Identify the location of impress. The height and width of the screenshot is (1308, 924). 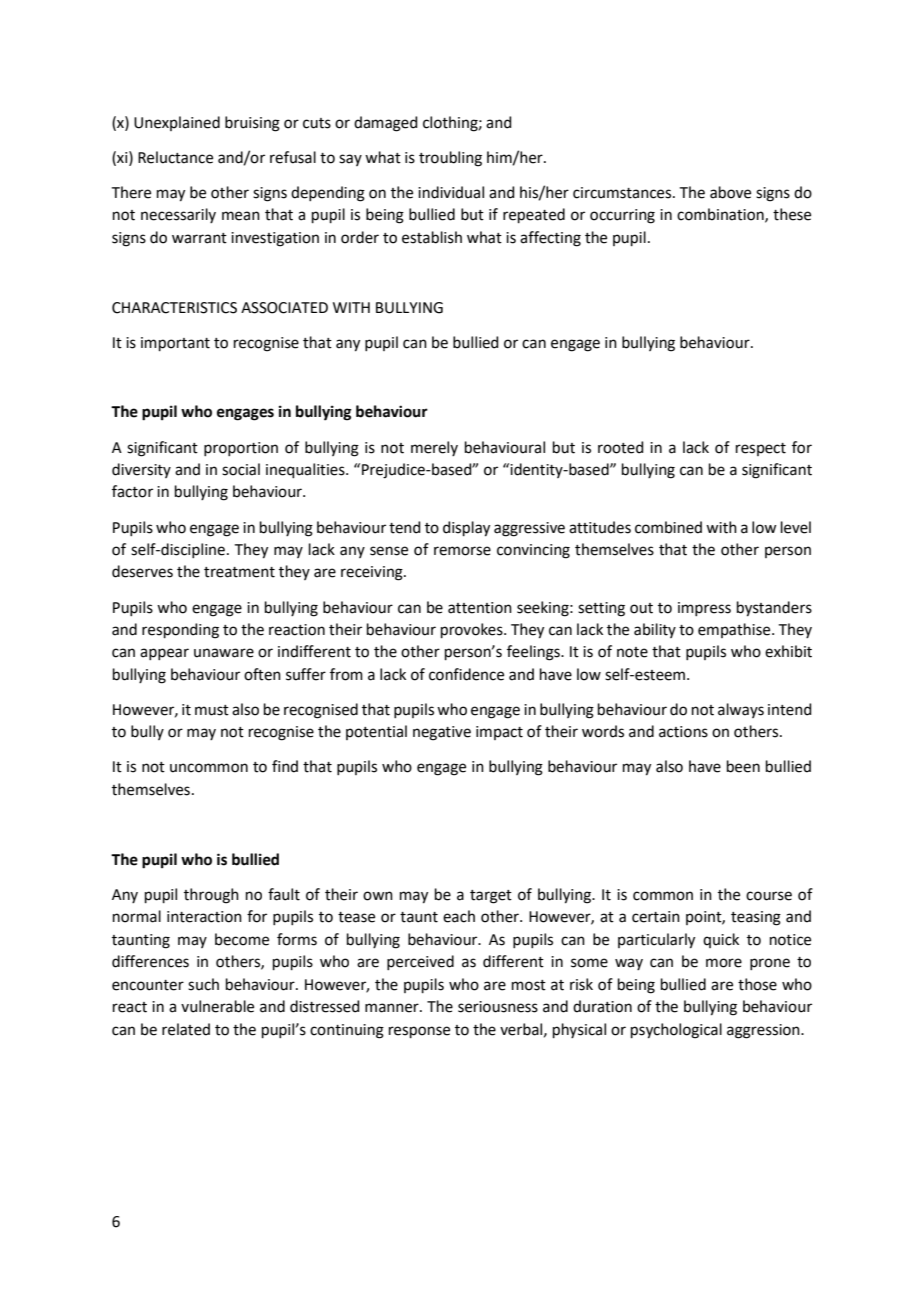
(704, 609).
